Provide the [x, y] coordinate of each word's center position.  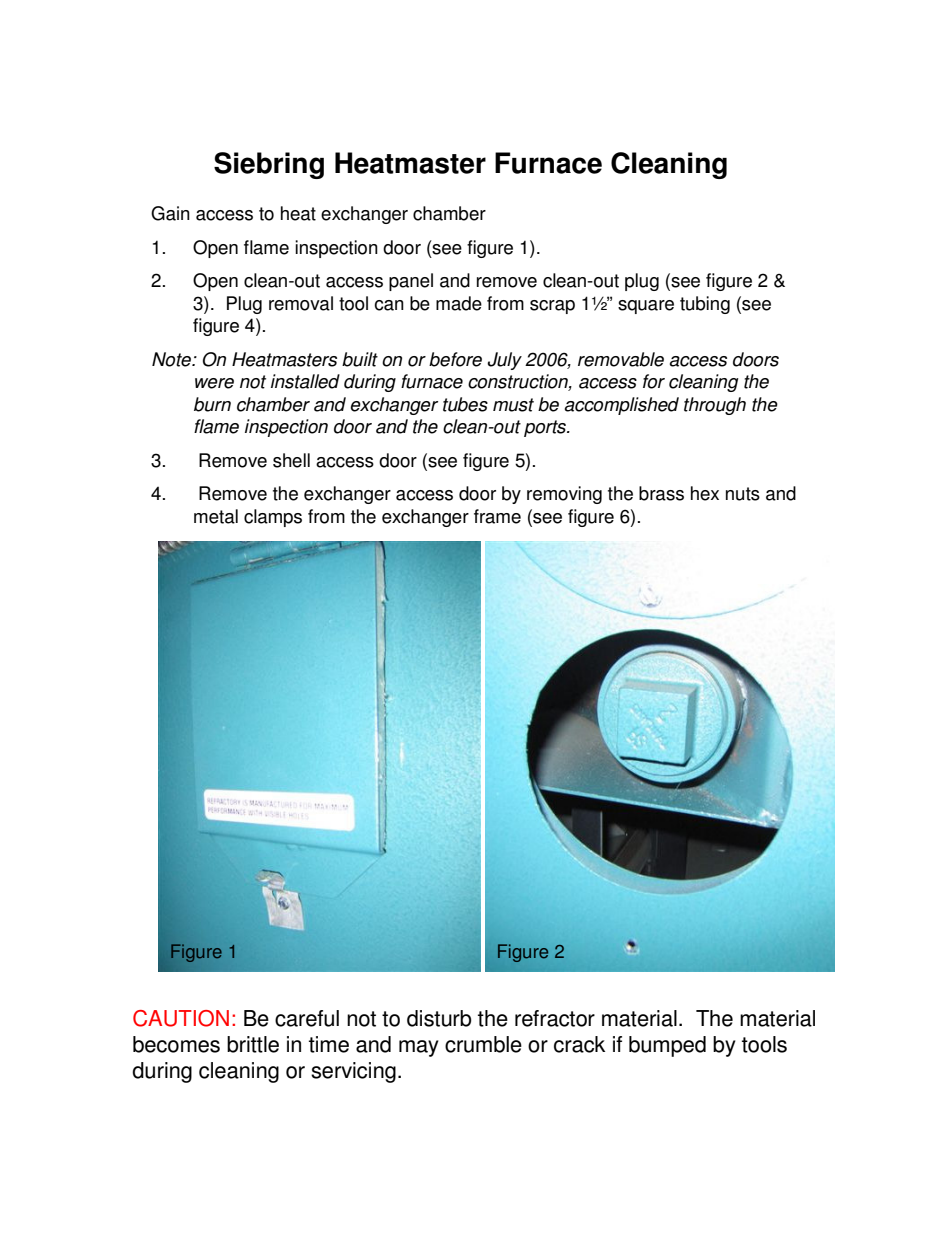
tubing [705, 305]
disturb [439, 1018]
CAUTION [181, 1018]
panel [411, 282]
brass [661, 493]
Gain [170, 213]
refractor [555, 1018]
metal [216, 516]
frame [497, 516]
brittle [253, 1044]
